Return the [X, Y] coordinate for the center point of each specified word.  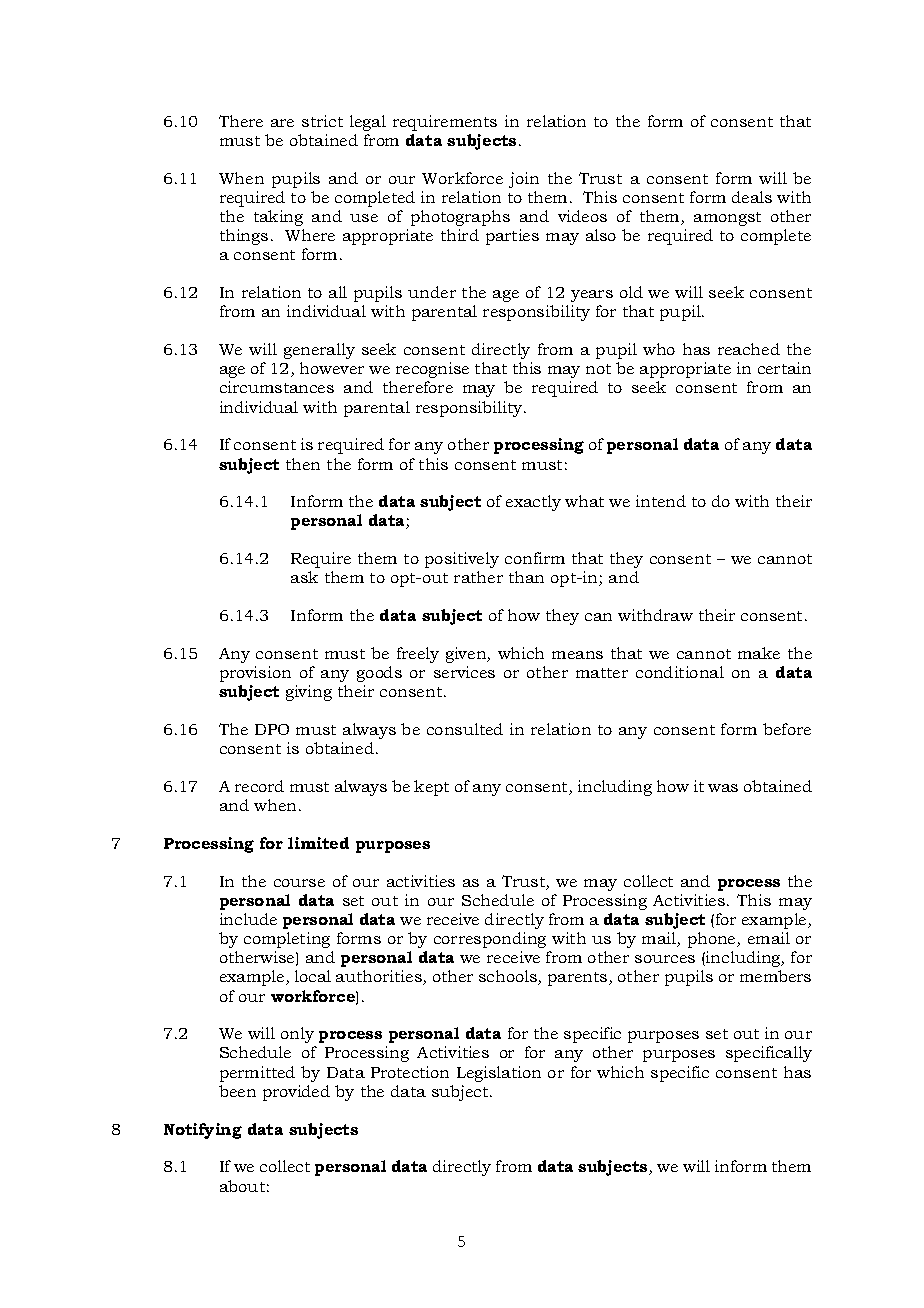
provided [296, 1093]
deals [752, 197]
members [775, 976]
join [524, 180]
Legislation [499, 1074]
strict [322, 121]
